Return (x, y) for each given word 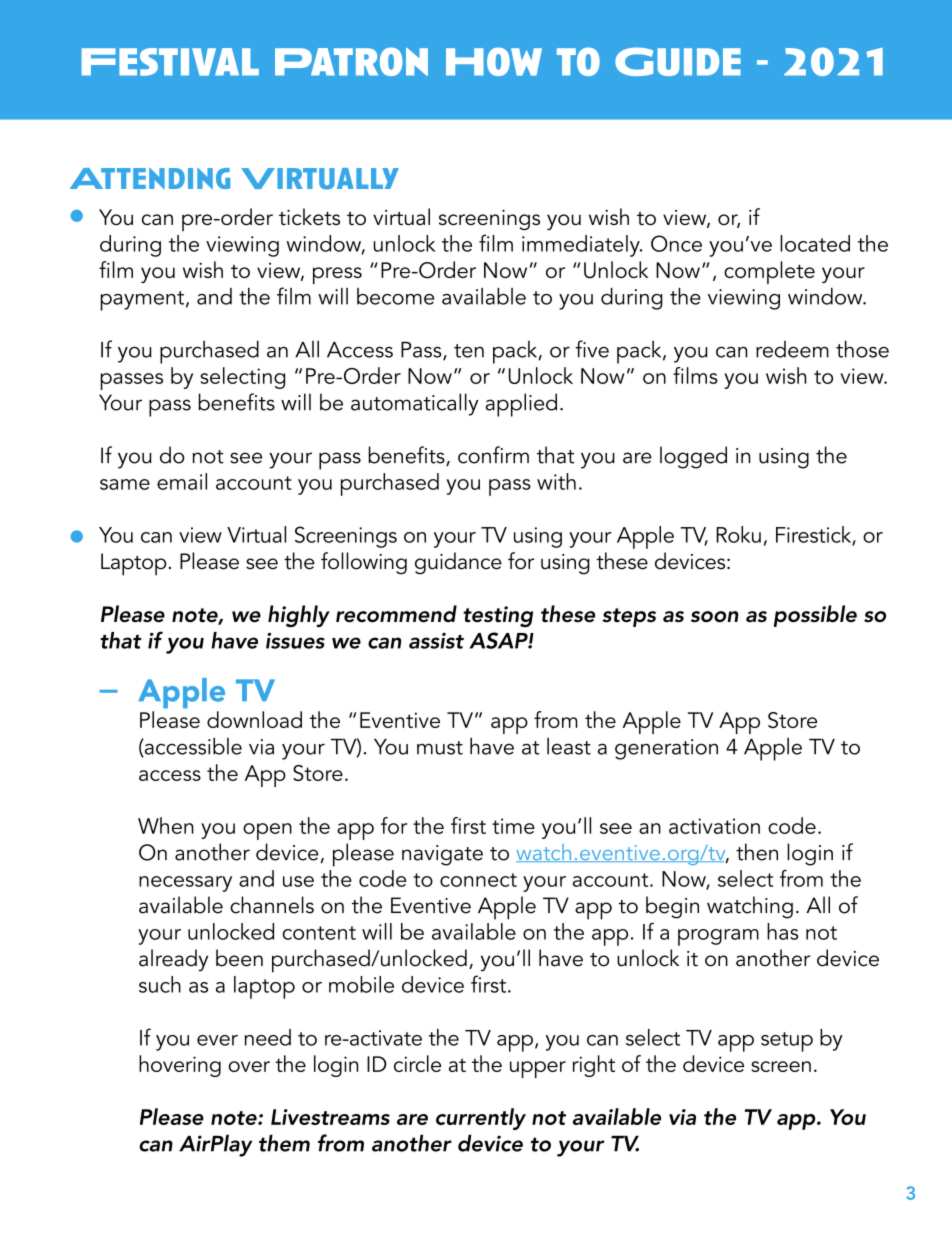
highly (299, 616)
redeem (792, 349)
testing (498, 616)
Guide (678, 61)
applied (521, 405)
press (337, 275)
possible (815, 616)
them (284, 1143)
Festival (170, 62)
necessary (185, 884)
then (757, 852)
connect (478, 880)
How (494, 61)
